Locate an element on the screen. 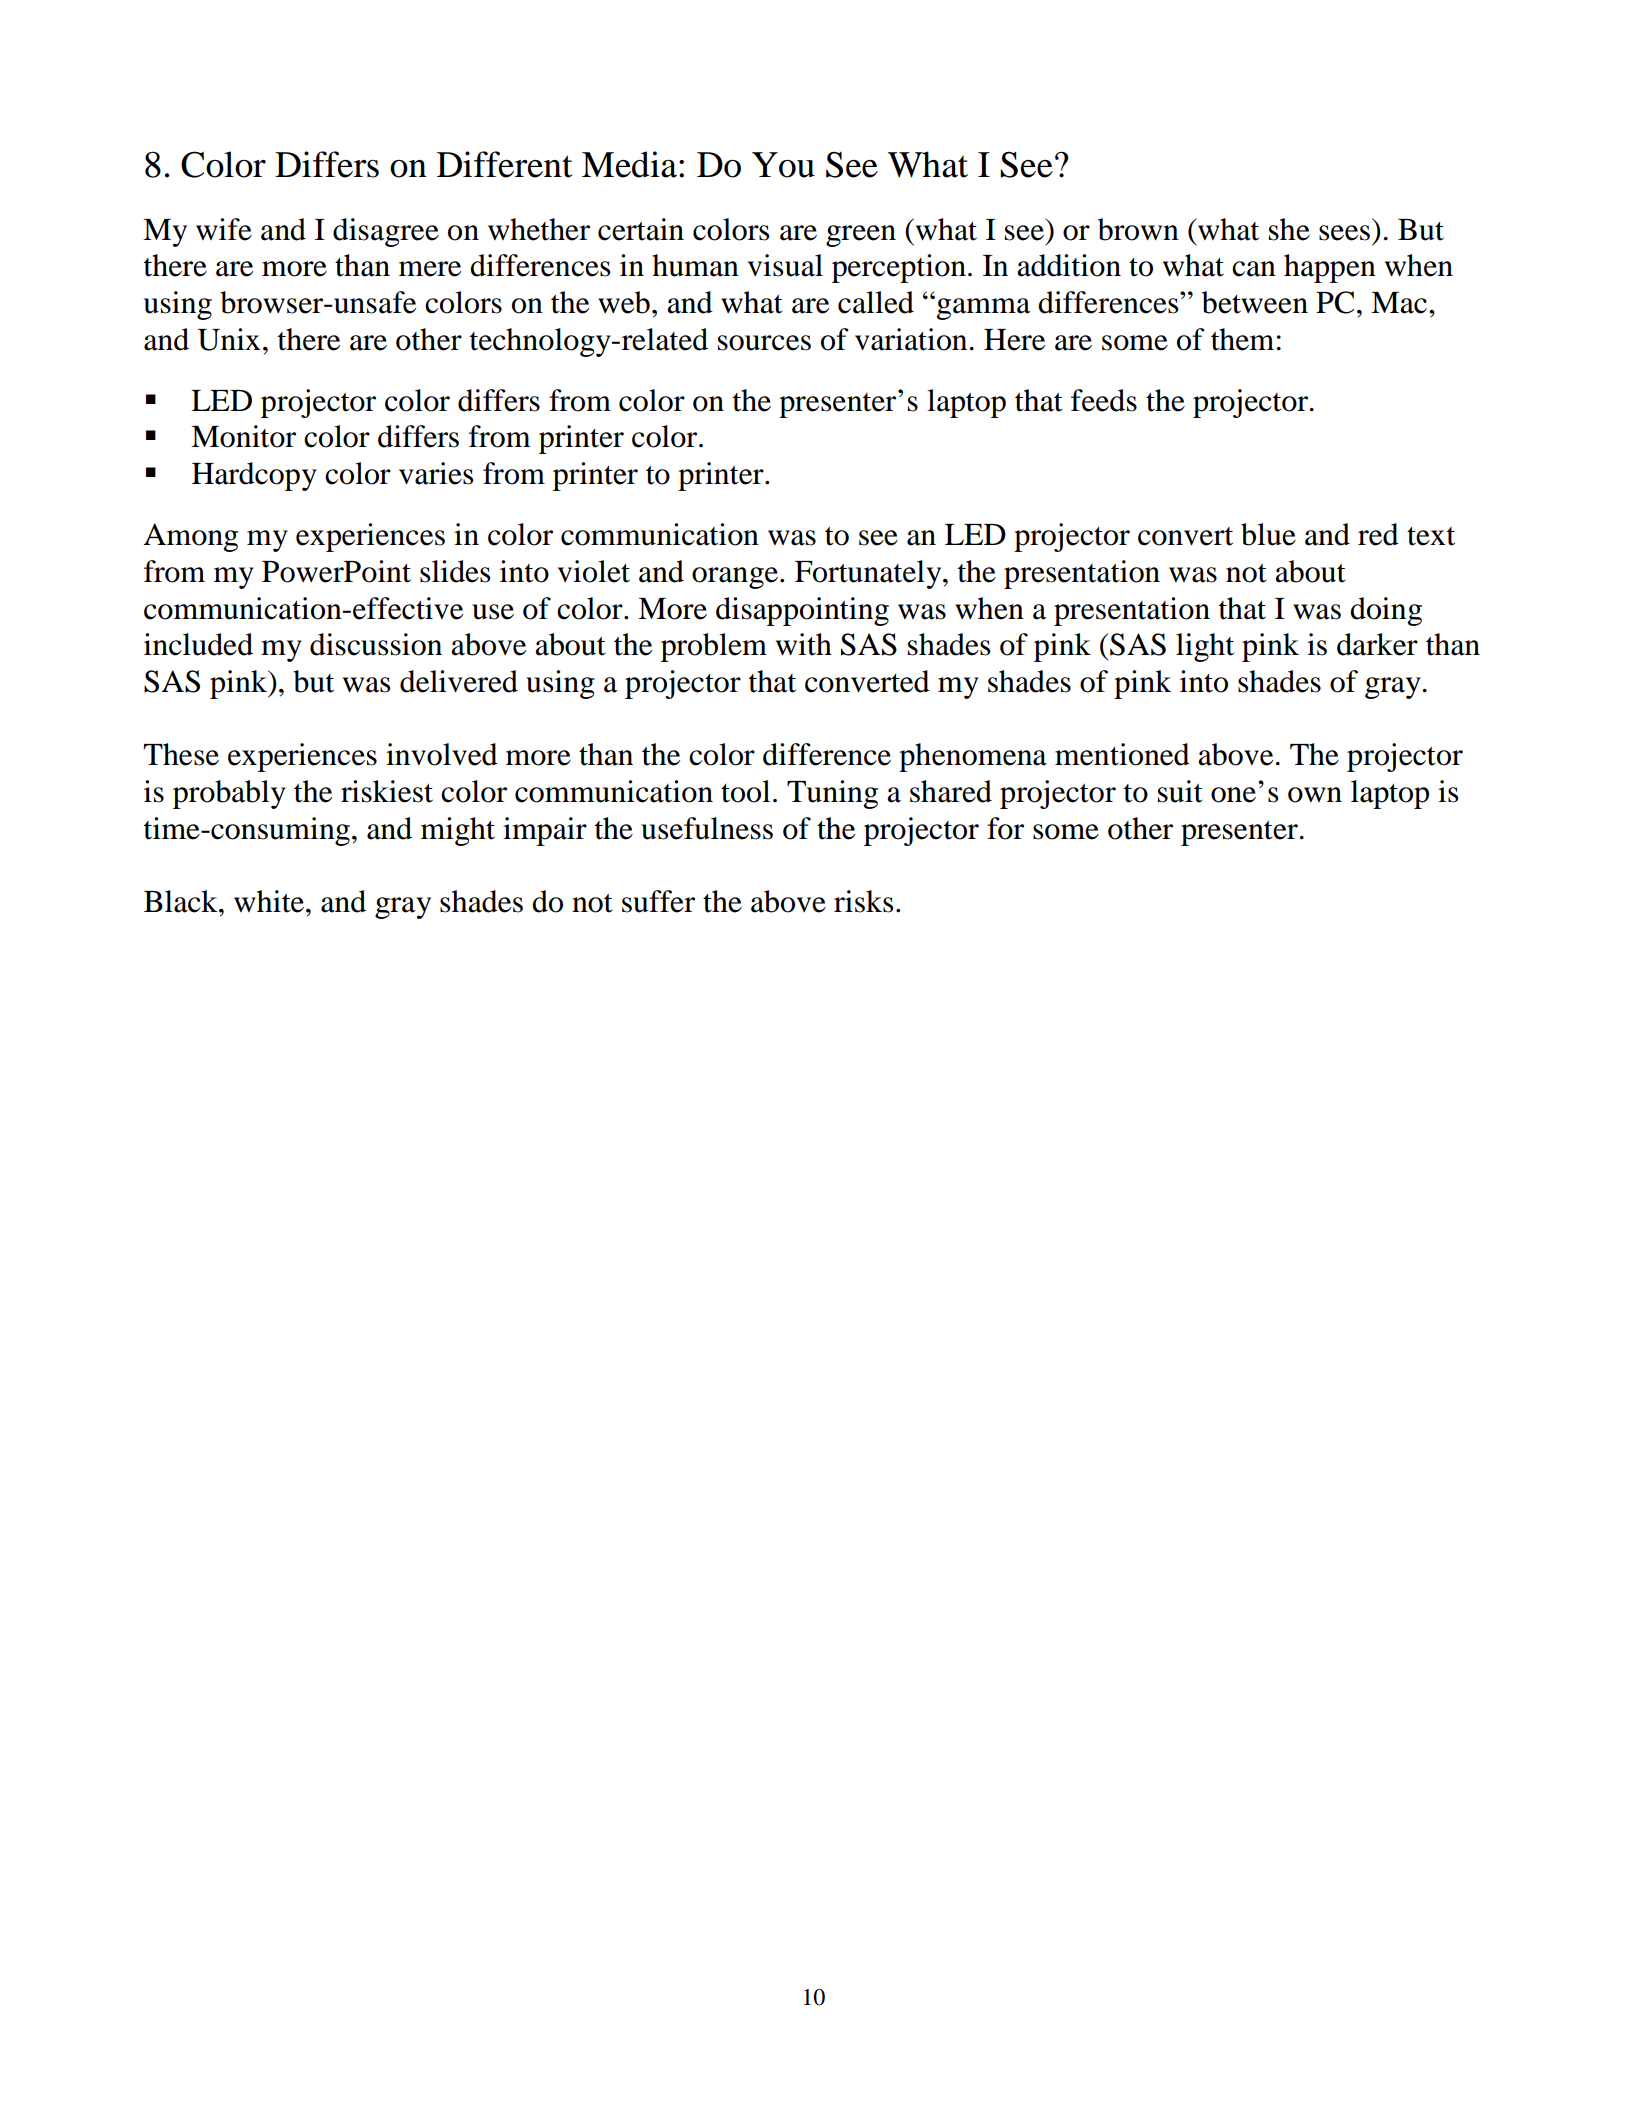  blue is located at coordinates (1268, 534).
